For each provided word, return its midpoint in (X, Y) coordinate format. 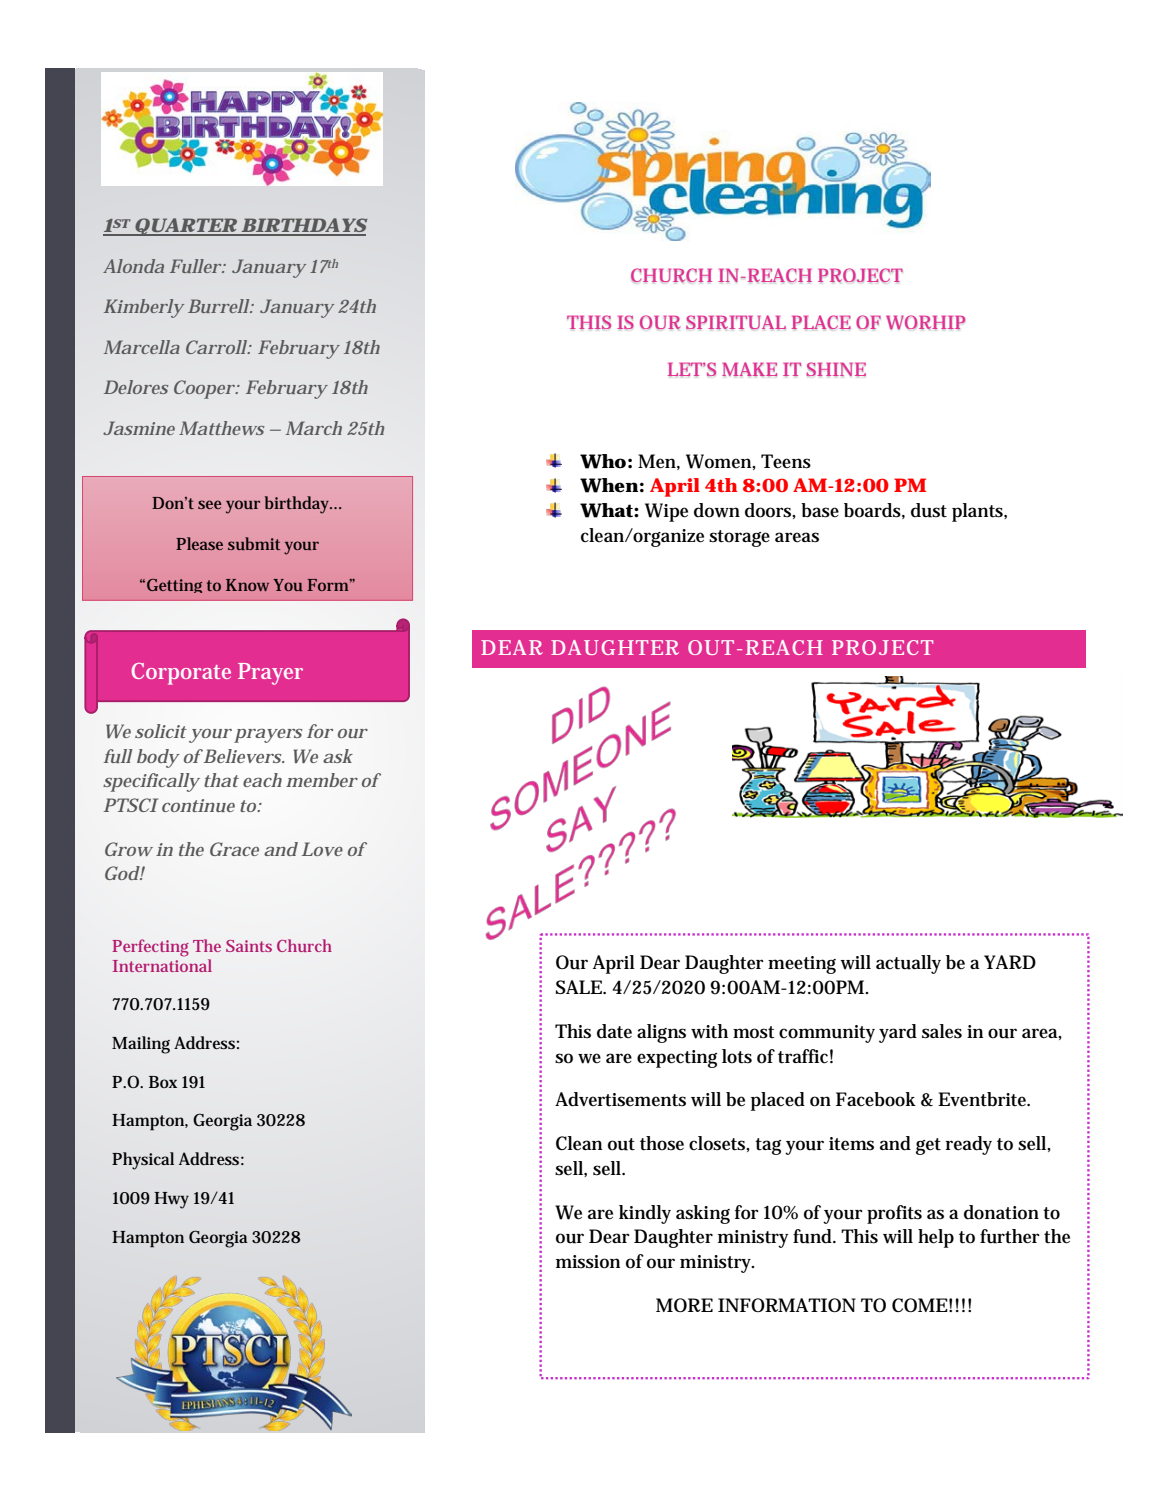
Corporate (181, 674)
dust (929, 510)
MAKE (749, 369)
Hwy (171, 1200)
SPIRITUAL (736, 322)
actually (908, 964)
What (607, 510)
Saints (249, 946)
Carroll (217, 347)
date (614, 1031)
